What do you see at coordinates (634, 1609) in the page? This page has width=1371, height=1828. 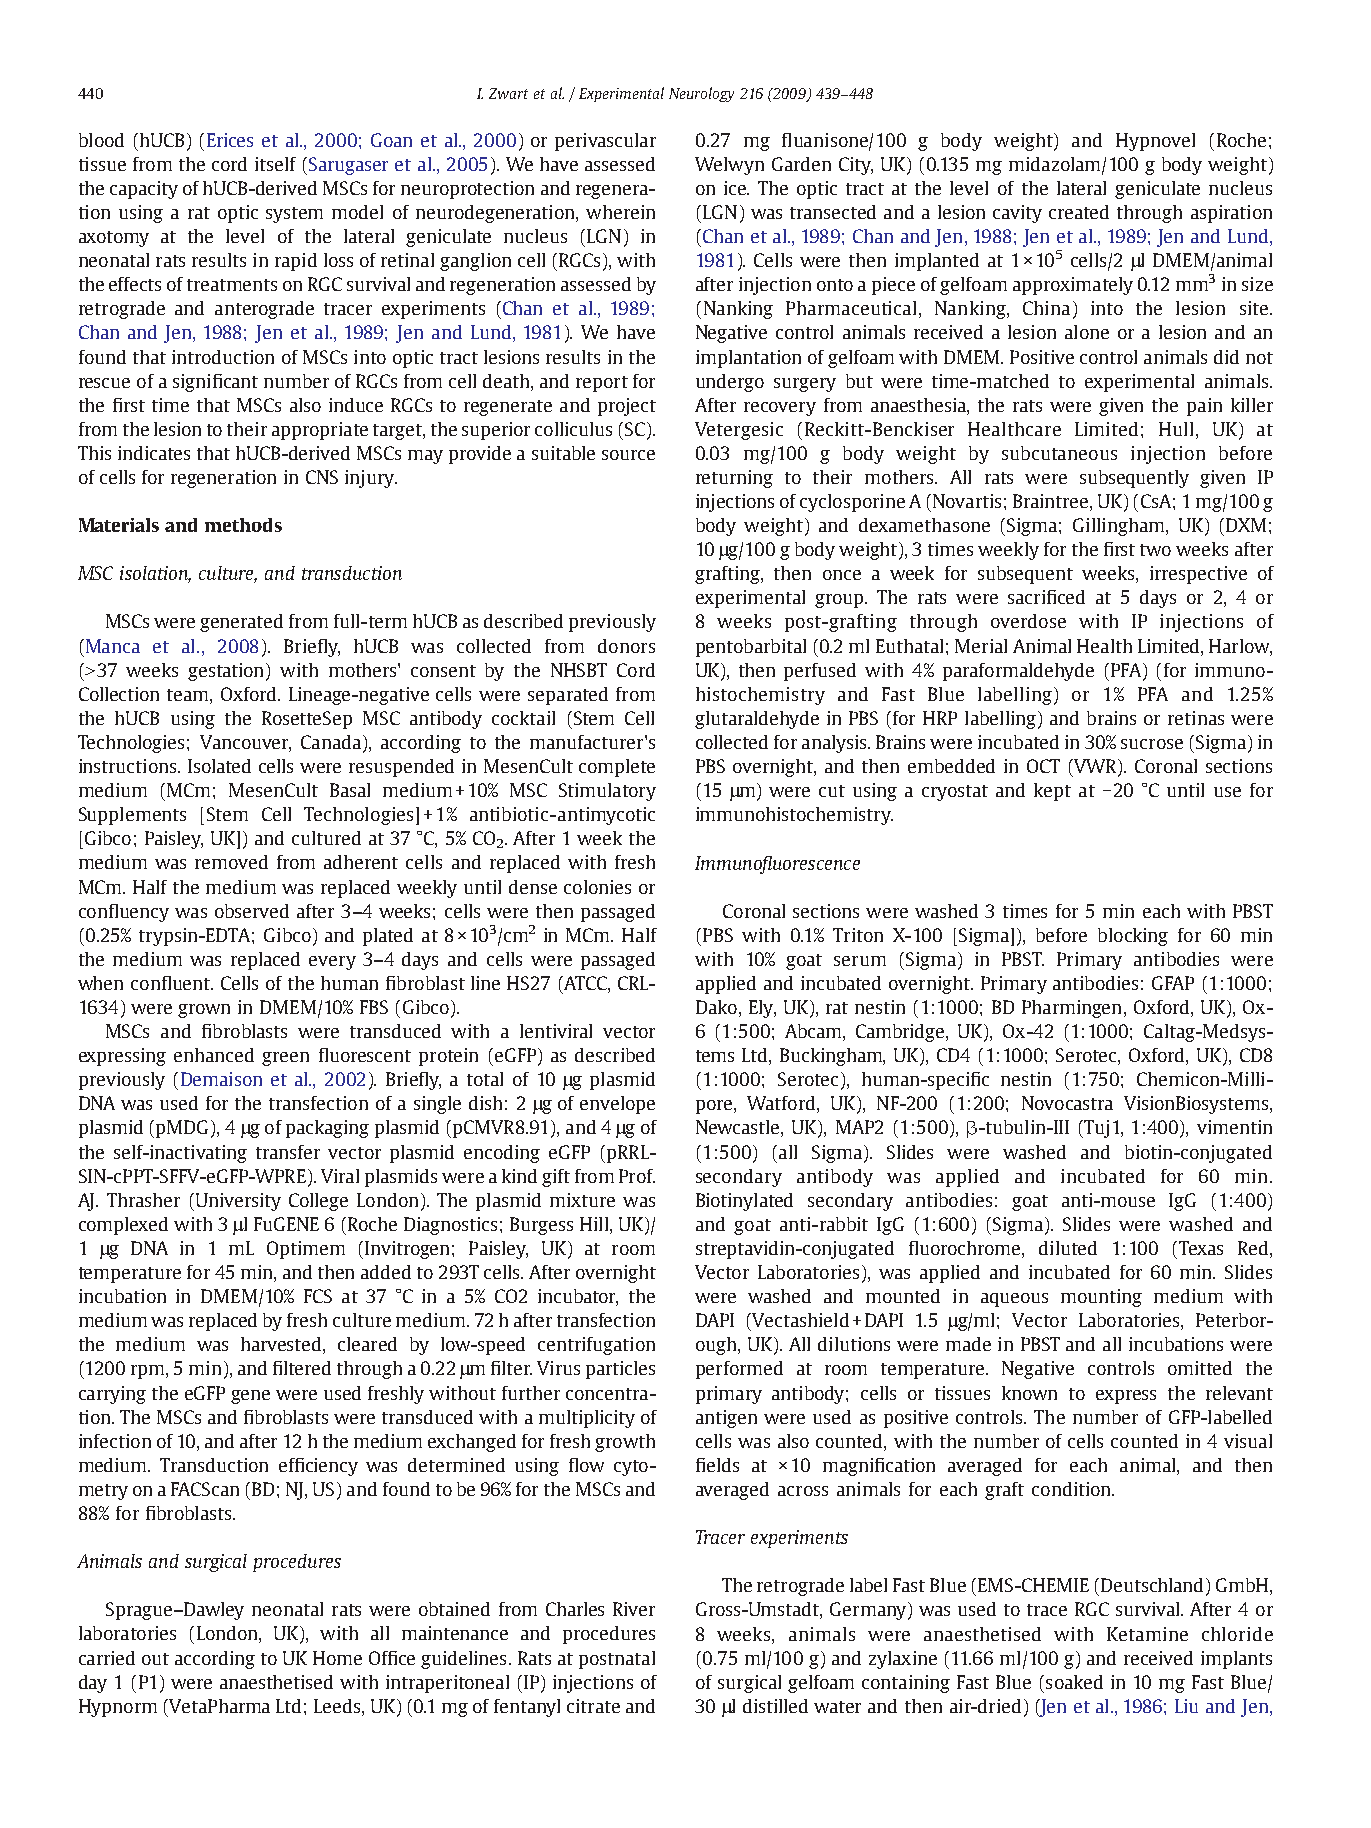 I see `River` at bounding box center [634, 1609].
